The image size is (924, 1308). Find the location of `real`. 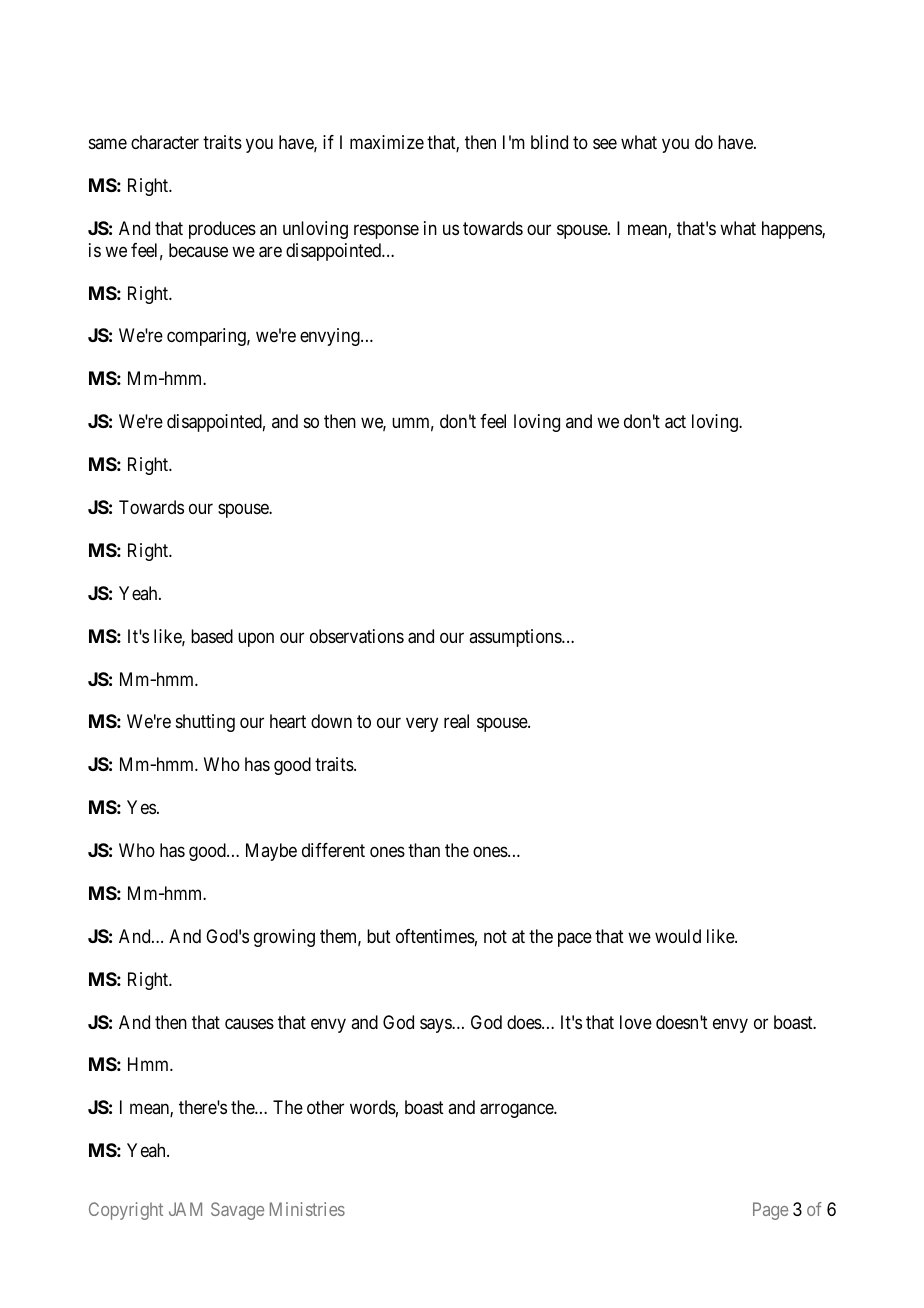

real is located at coordinates (456, 721).
